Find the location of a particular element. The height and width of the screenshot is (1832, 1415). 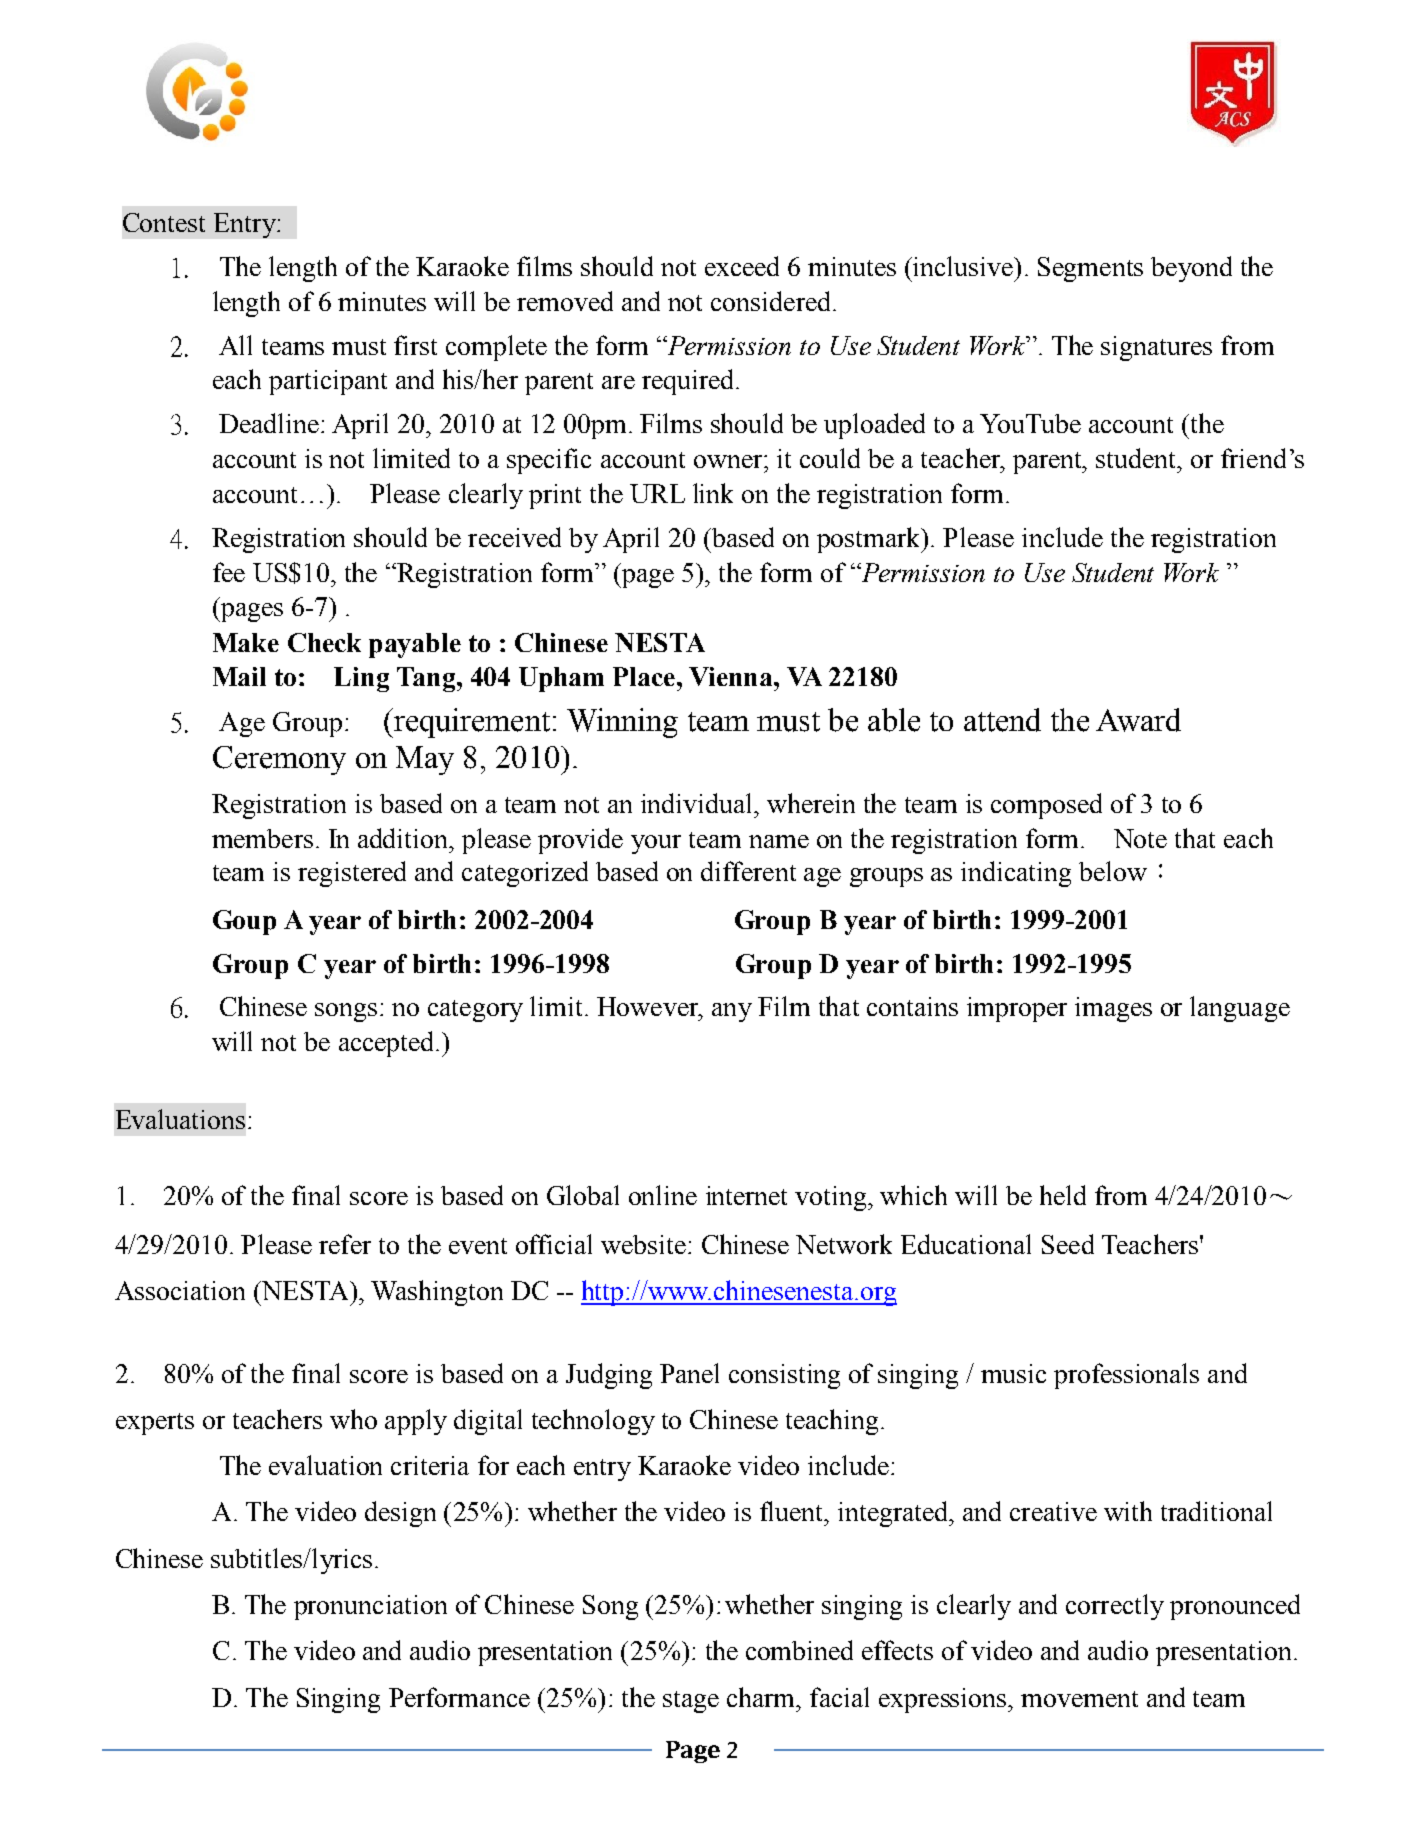

All is located at coordinates (235, 345).
